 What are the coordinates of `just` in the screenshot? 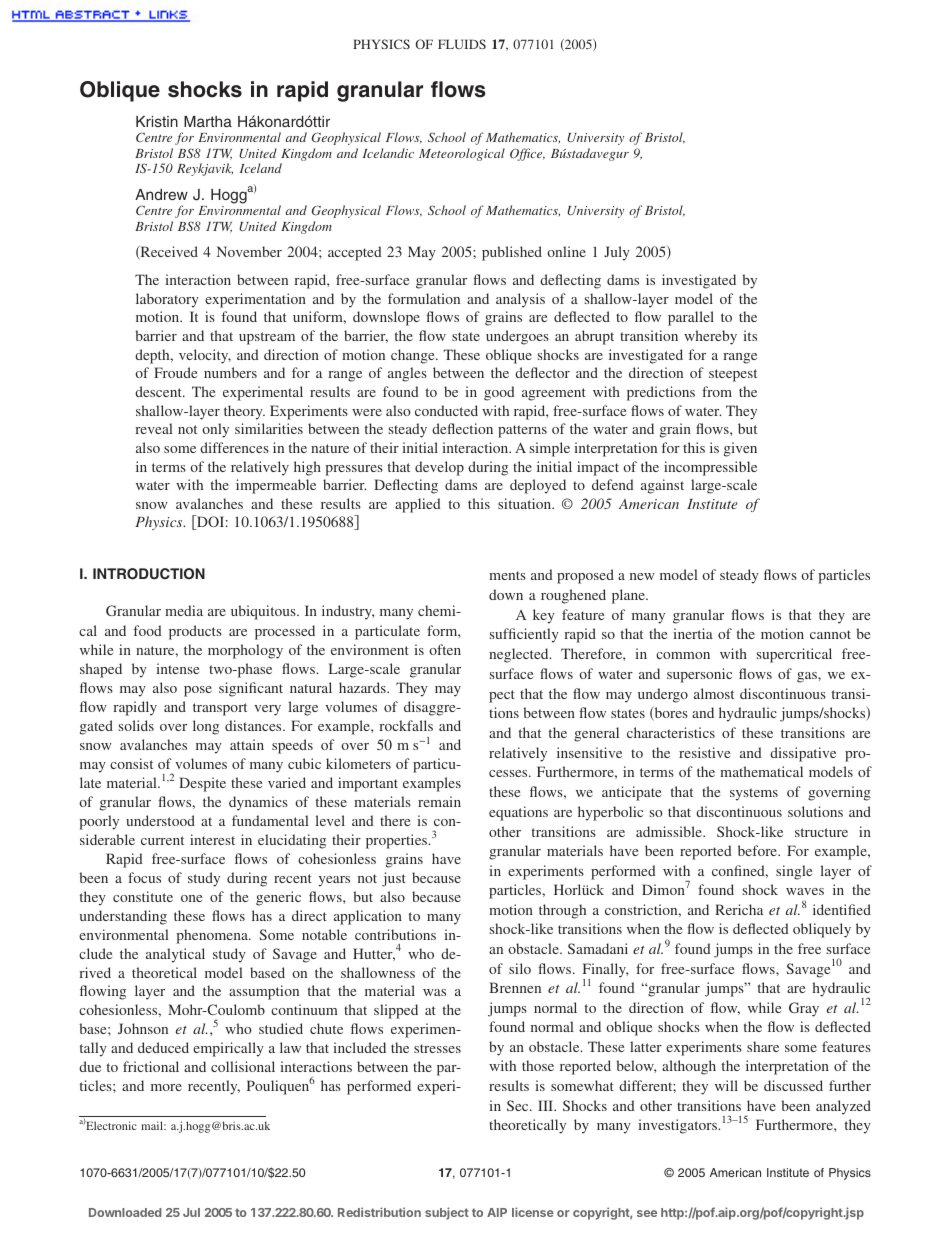 It's located at (394, 879).
